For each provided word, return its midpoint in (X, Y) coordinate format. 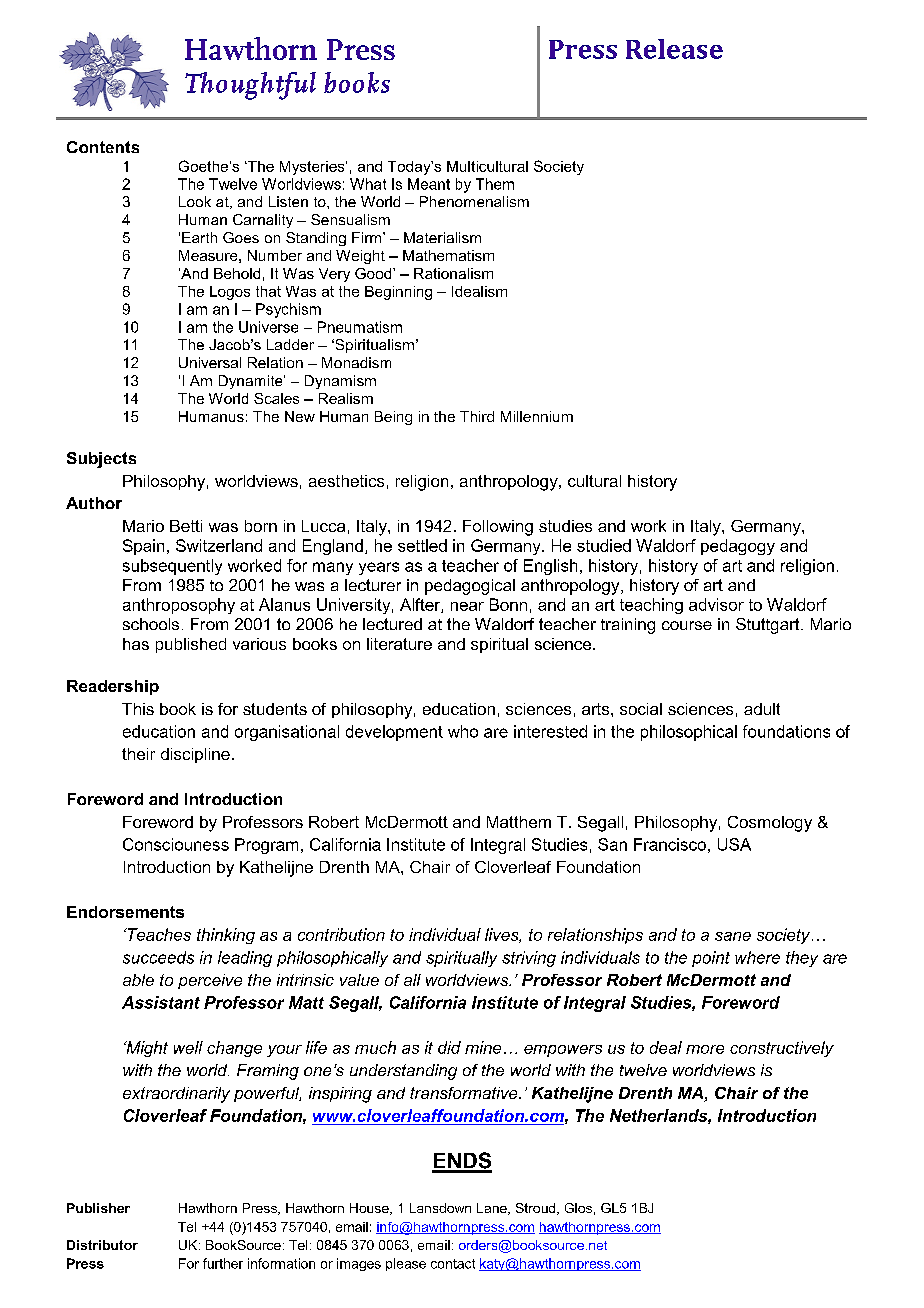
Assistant (161, 1002)
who (463, 731)
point (711, 959)
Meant (429, 184)
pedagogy (738, 547)
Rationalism (453, 273)
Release (674, 49)
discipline (195, 755)
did (449, 1047)
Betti (186, 526)
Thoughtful (250, 86)
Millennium (537, 416)
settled (422, 545)
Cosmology (770, 824)
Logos (230, 293)
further (223, 1263)
